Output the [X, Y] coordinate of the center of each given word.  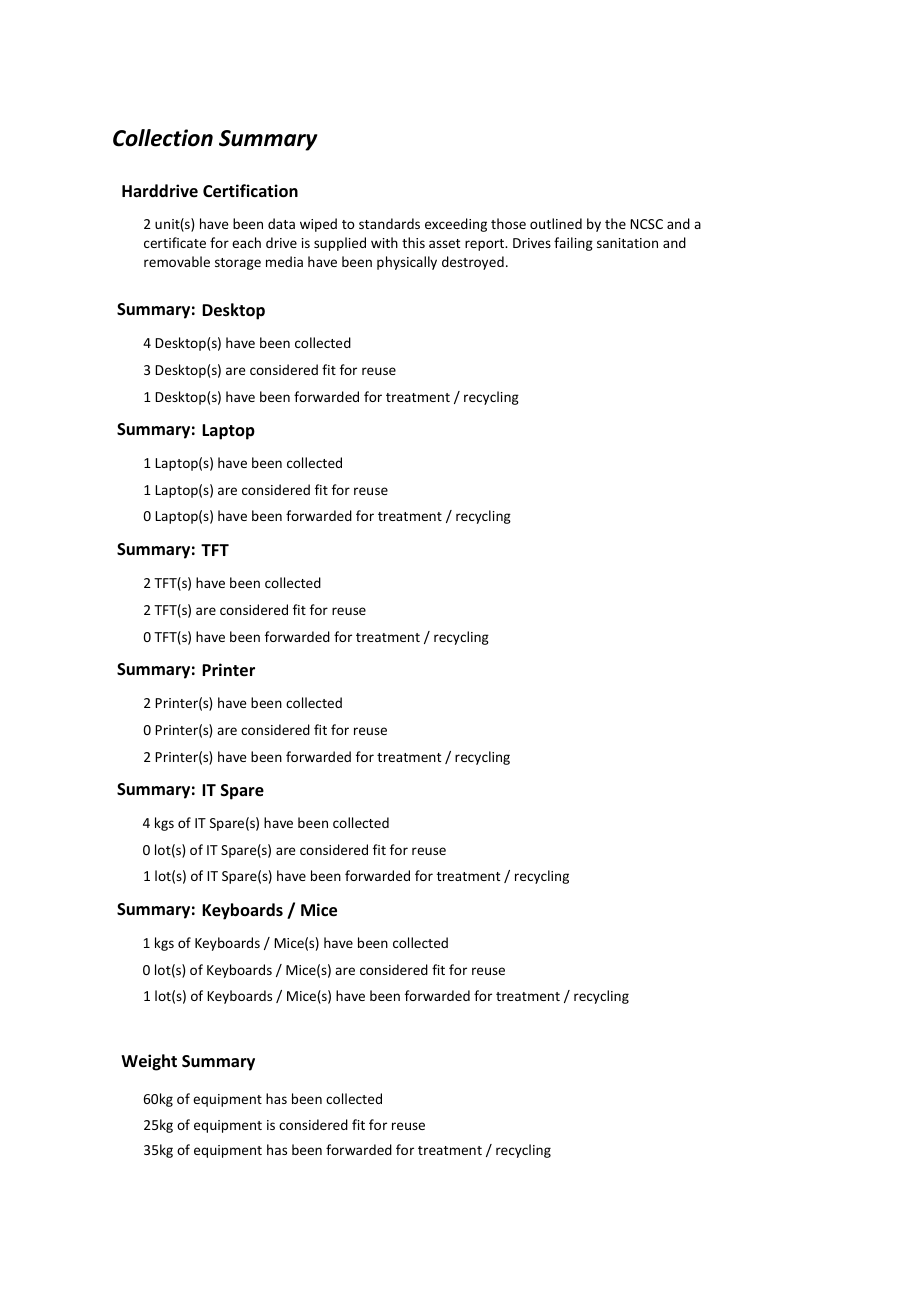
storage [238, 264]
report [486, 245]
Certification [250, 191]
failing [573, 244]
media [284, 261]
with [384, 242]
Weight [149, 1062]
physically [407, 263]
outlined [556, 223]
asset [444, 243]
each [246, 242]
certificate [175, 242]
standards [389, 223]
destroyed [473, 263]
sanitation [627, 243]
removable [177, 261]
